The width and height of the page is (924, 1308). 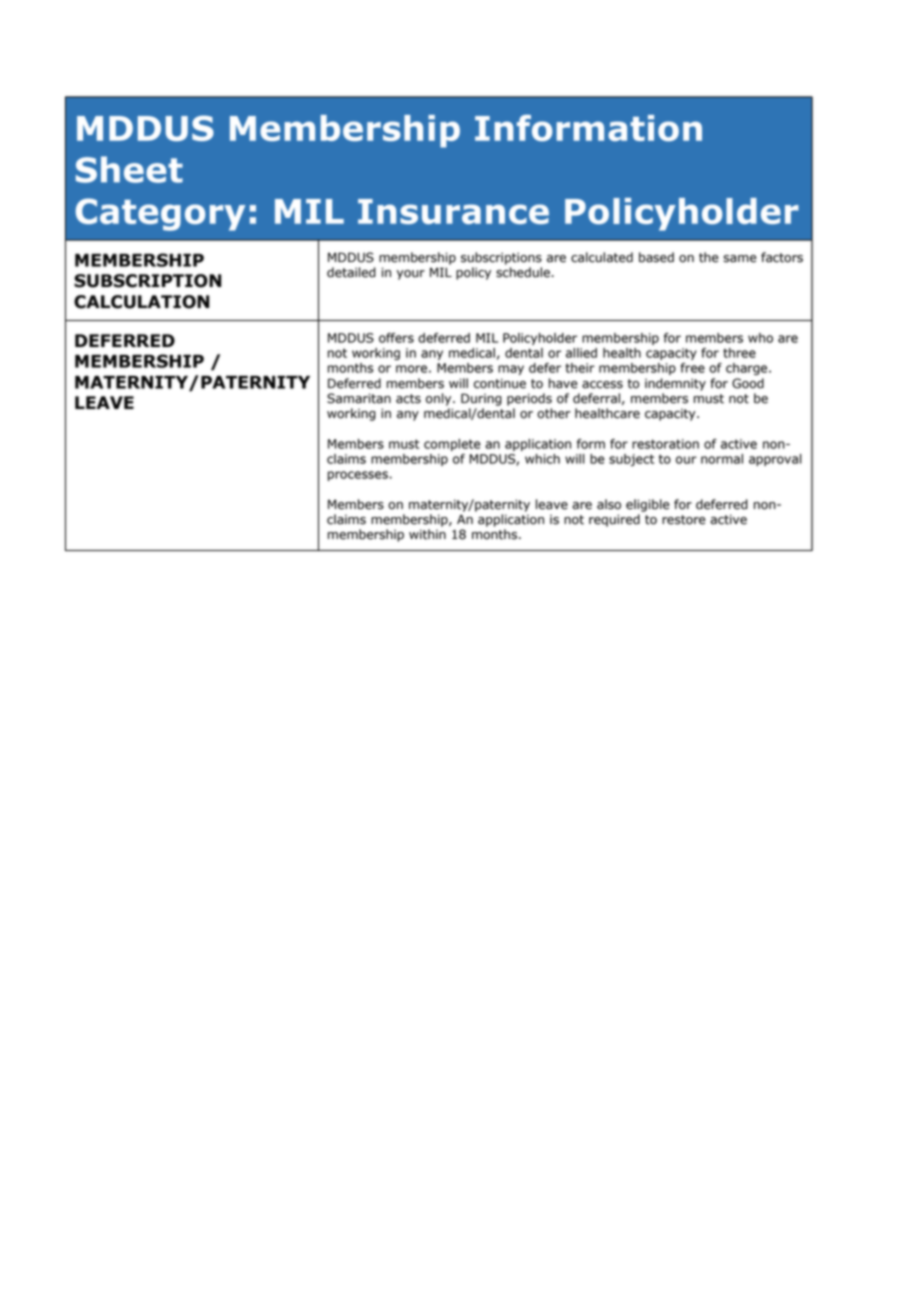 I want to click on restore, so click(x=684, y=520).
